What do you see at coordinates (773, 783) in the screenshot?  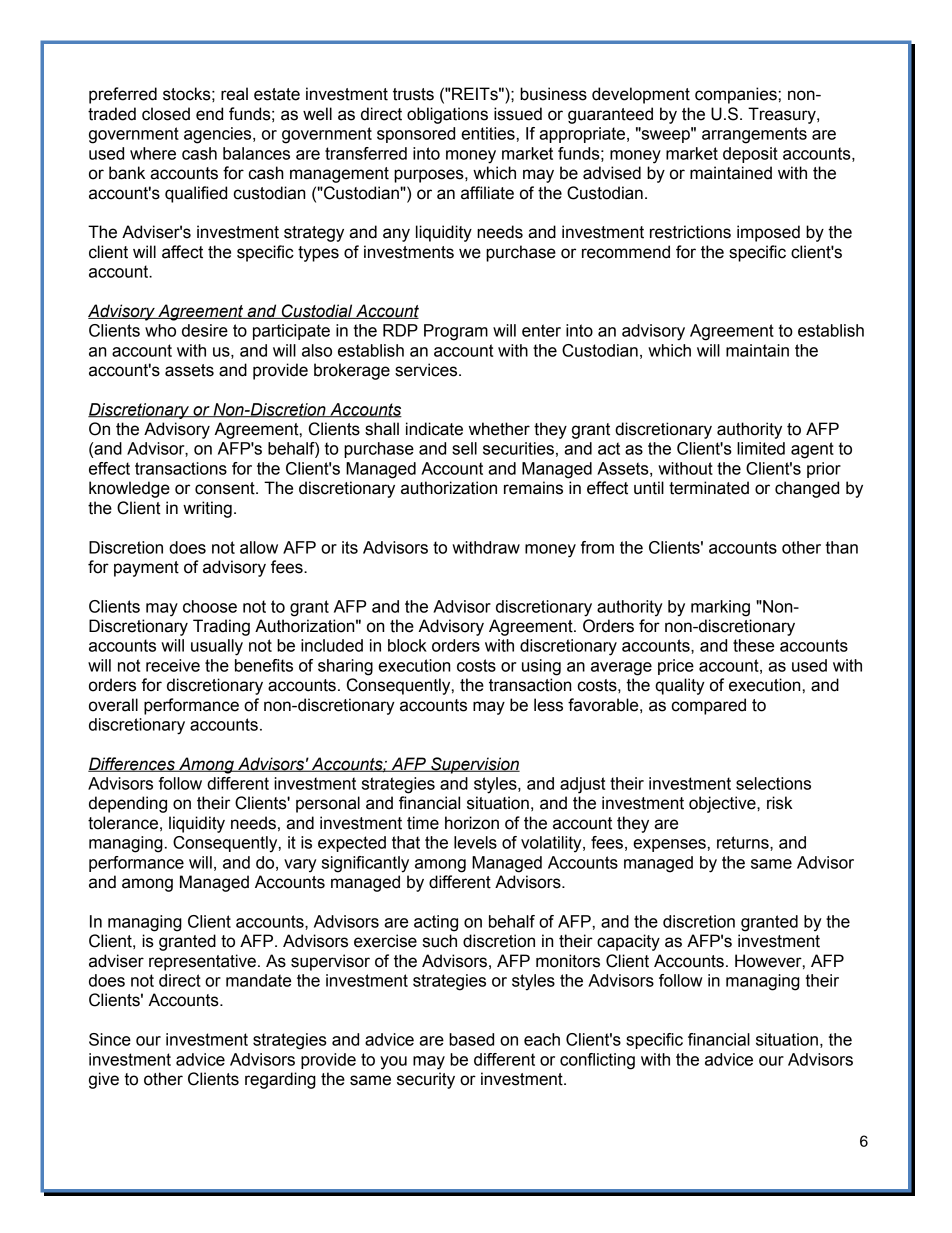 I see `selections` at bounding box center [773, 783].
